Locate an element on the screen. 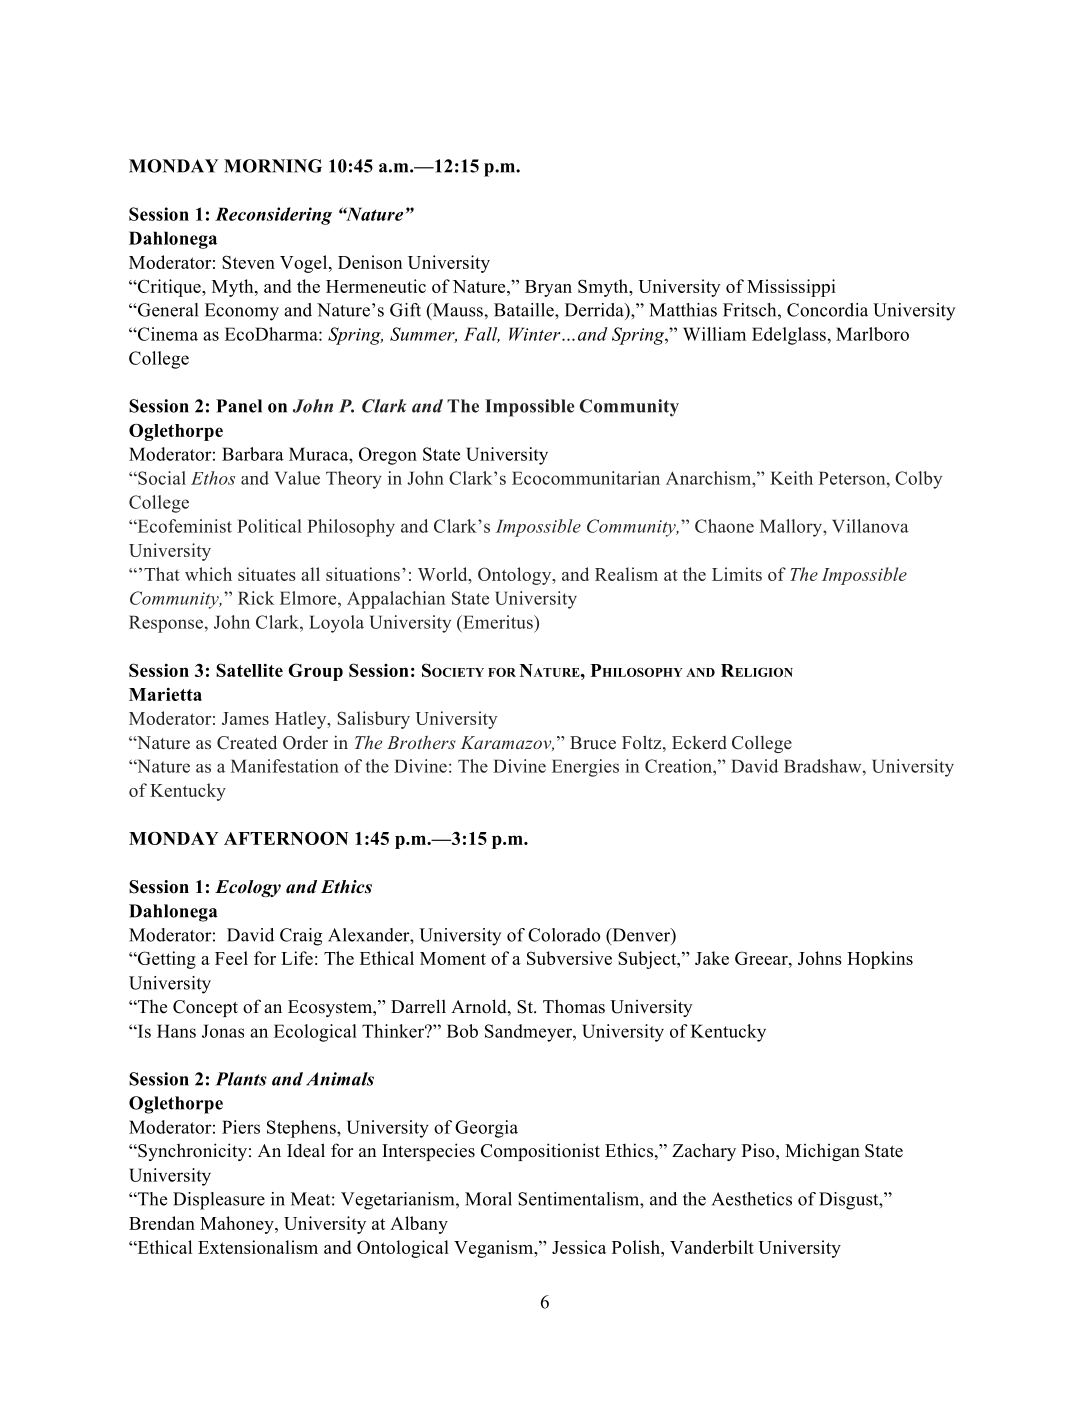 This screenshot has width=1090, height=1410. Mississippi is located at coordinates (791, 288).
